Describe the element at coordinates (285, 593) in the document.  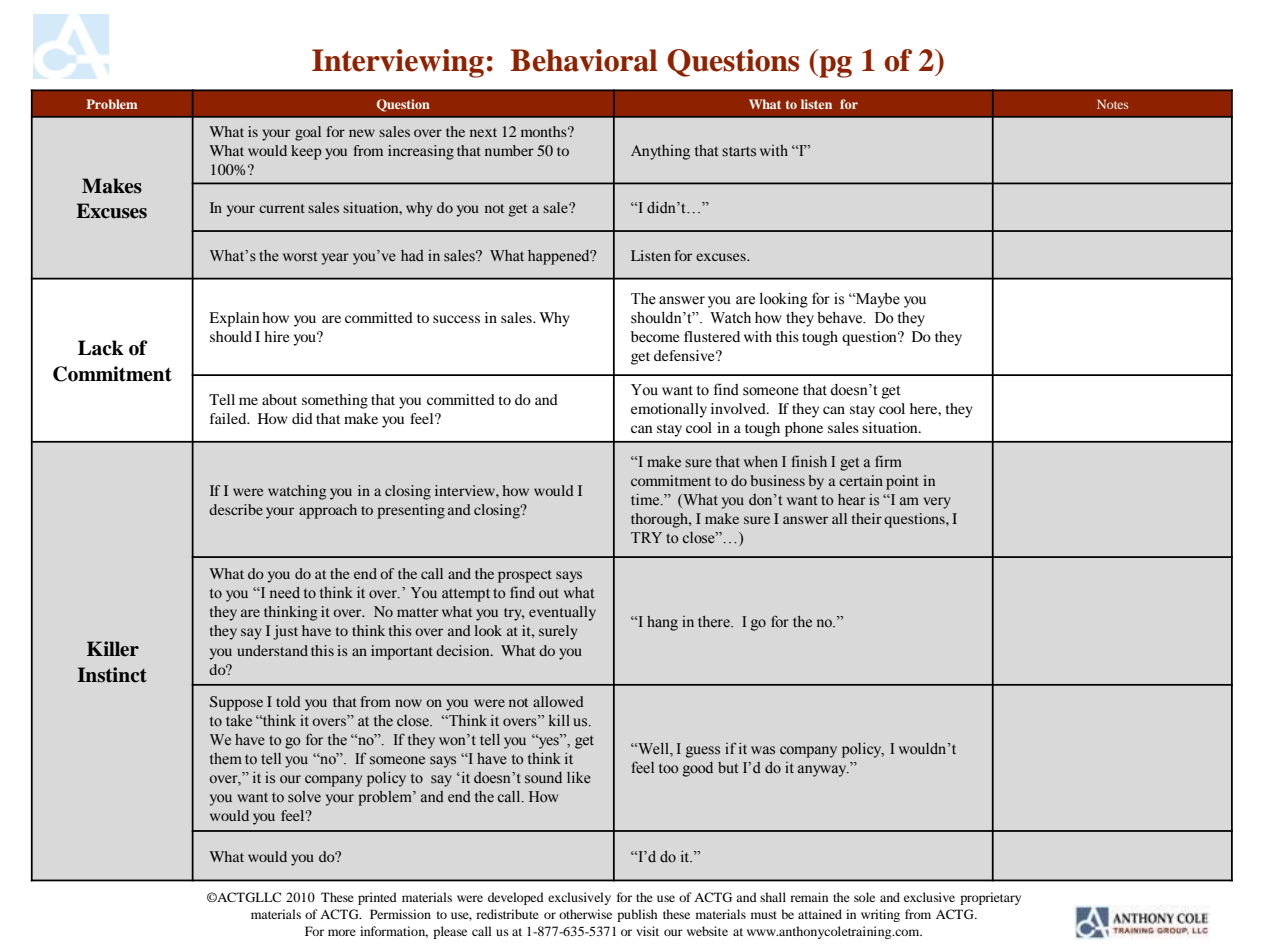
I see `need` at that location.
